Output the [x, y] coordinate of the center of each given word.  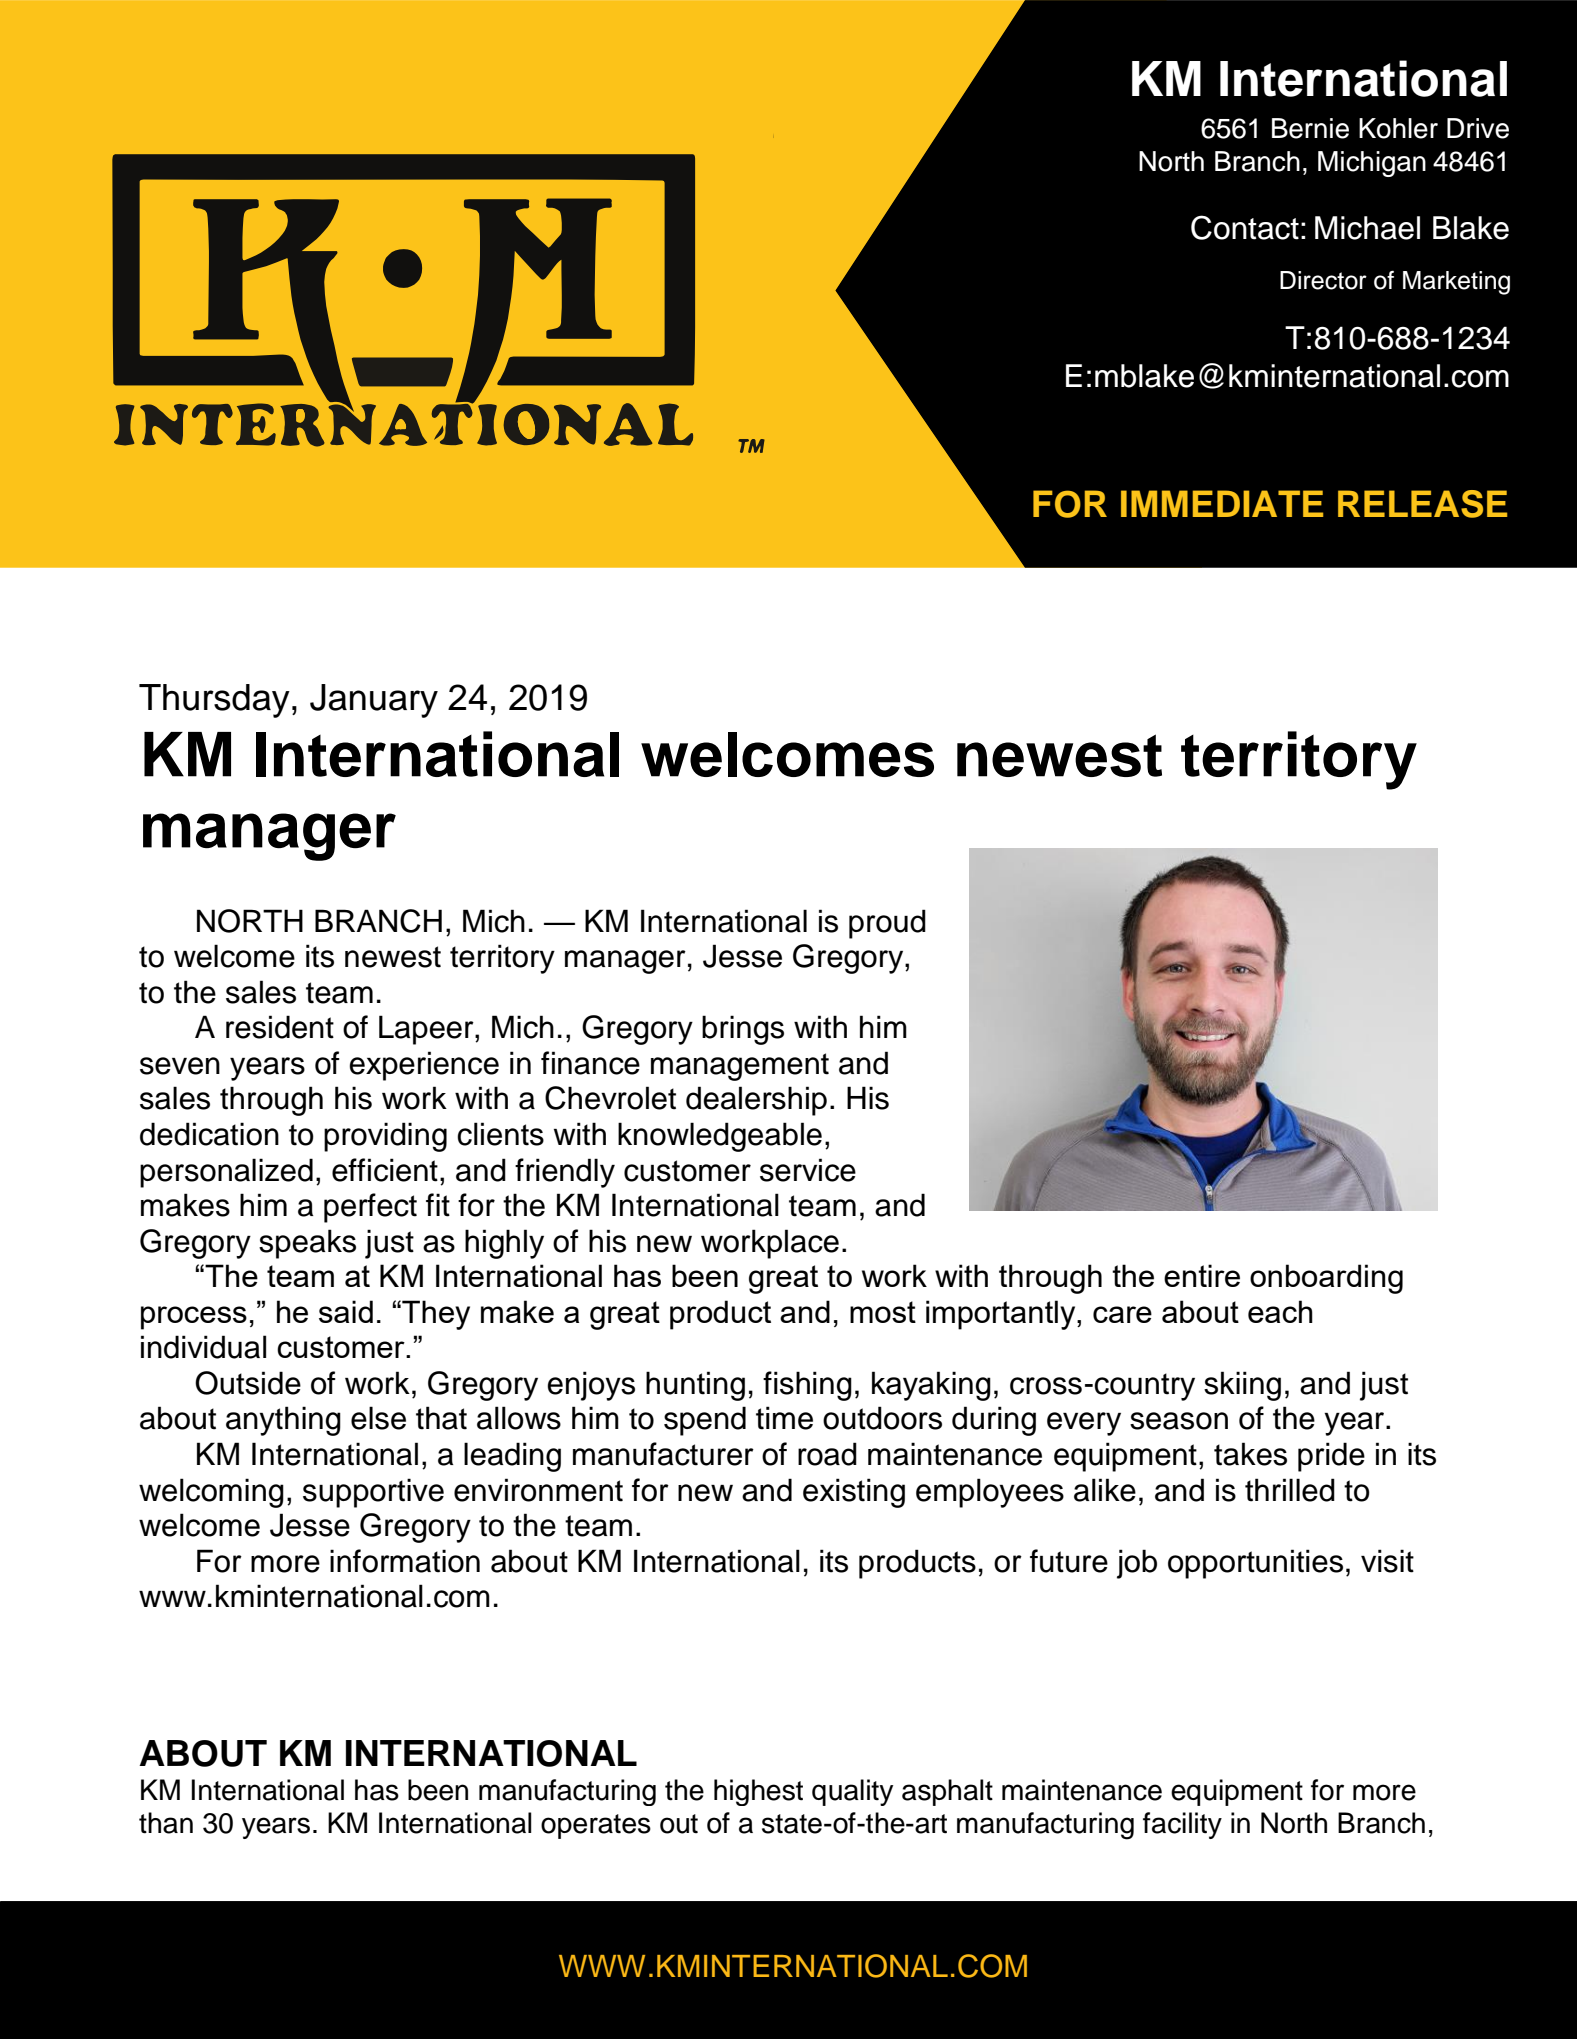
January [374, 701]
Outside [248, 1383]
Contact [1245, 227]
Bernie [1310, 128]
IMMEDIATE [1222, 503]
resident [280, 1027]
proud [887, 924]
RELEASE [1422, 504]
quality [852, 1792]
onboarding [1326, 1279]
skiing [1242, 1386]
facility [1182, 1825]
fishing [807, 1386]
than [166, 1823]
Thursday [214, 701]
